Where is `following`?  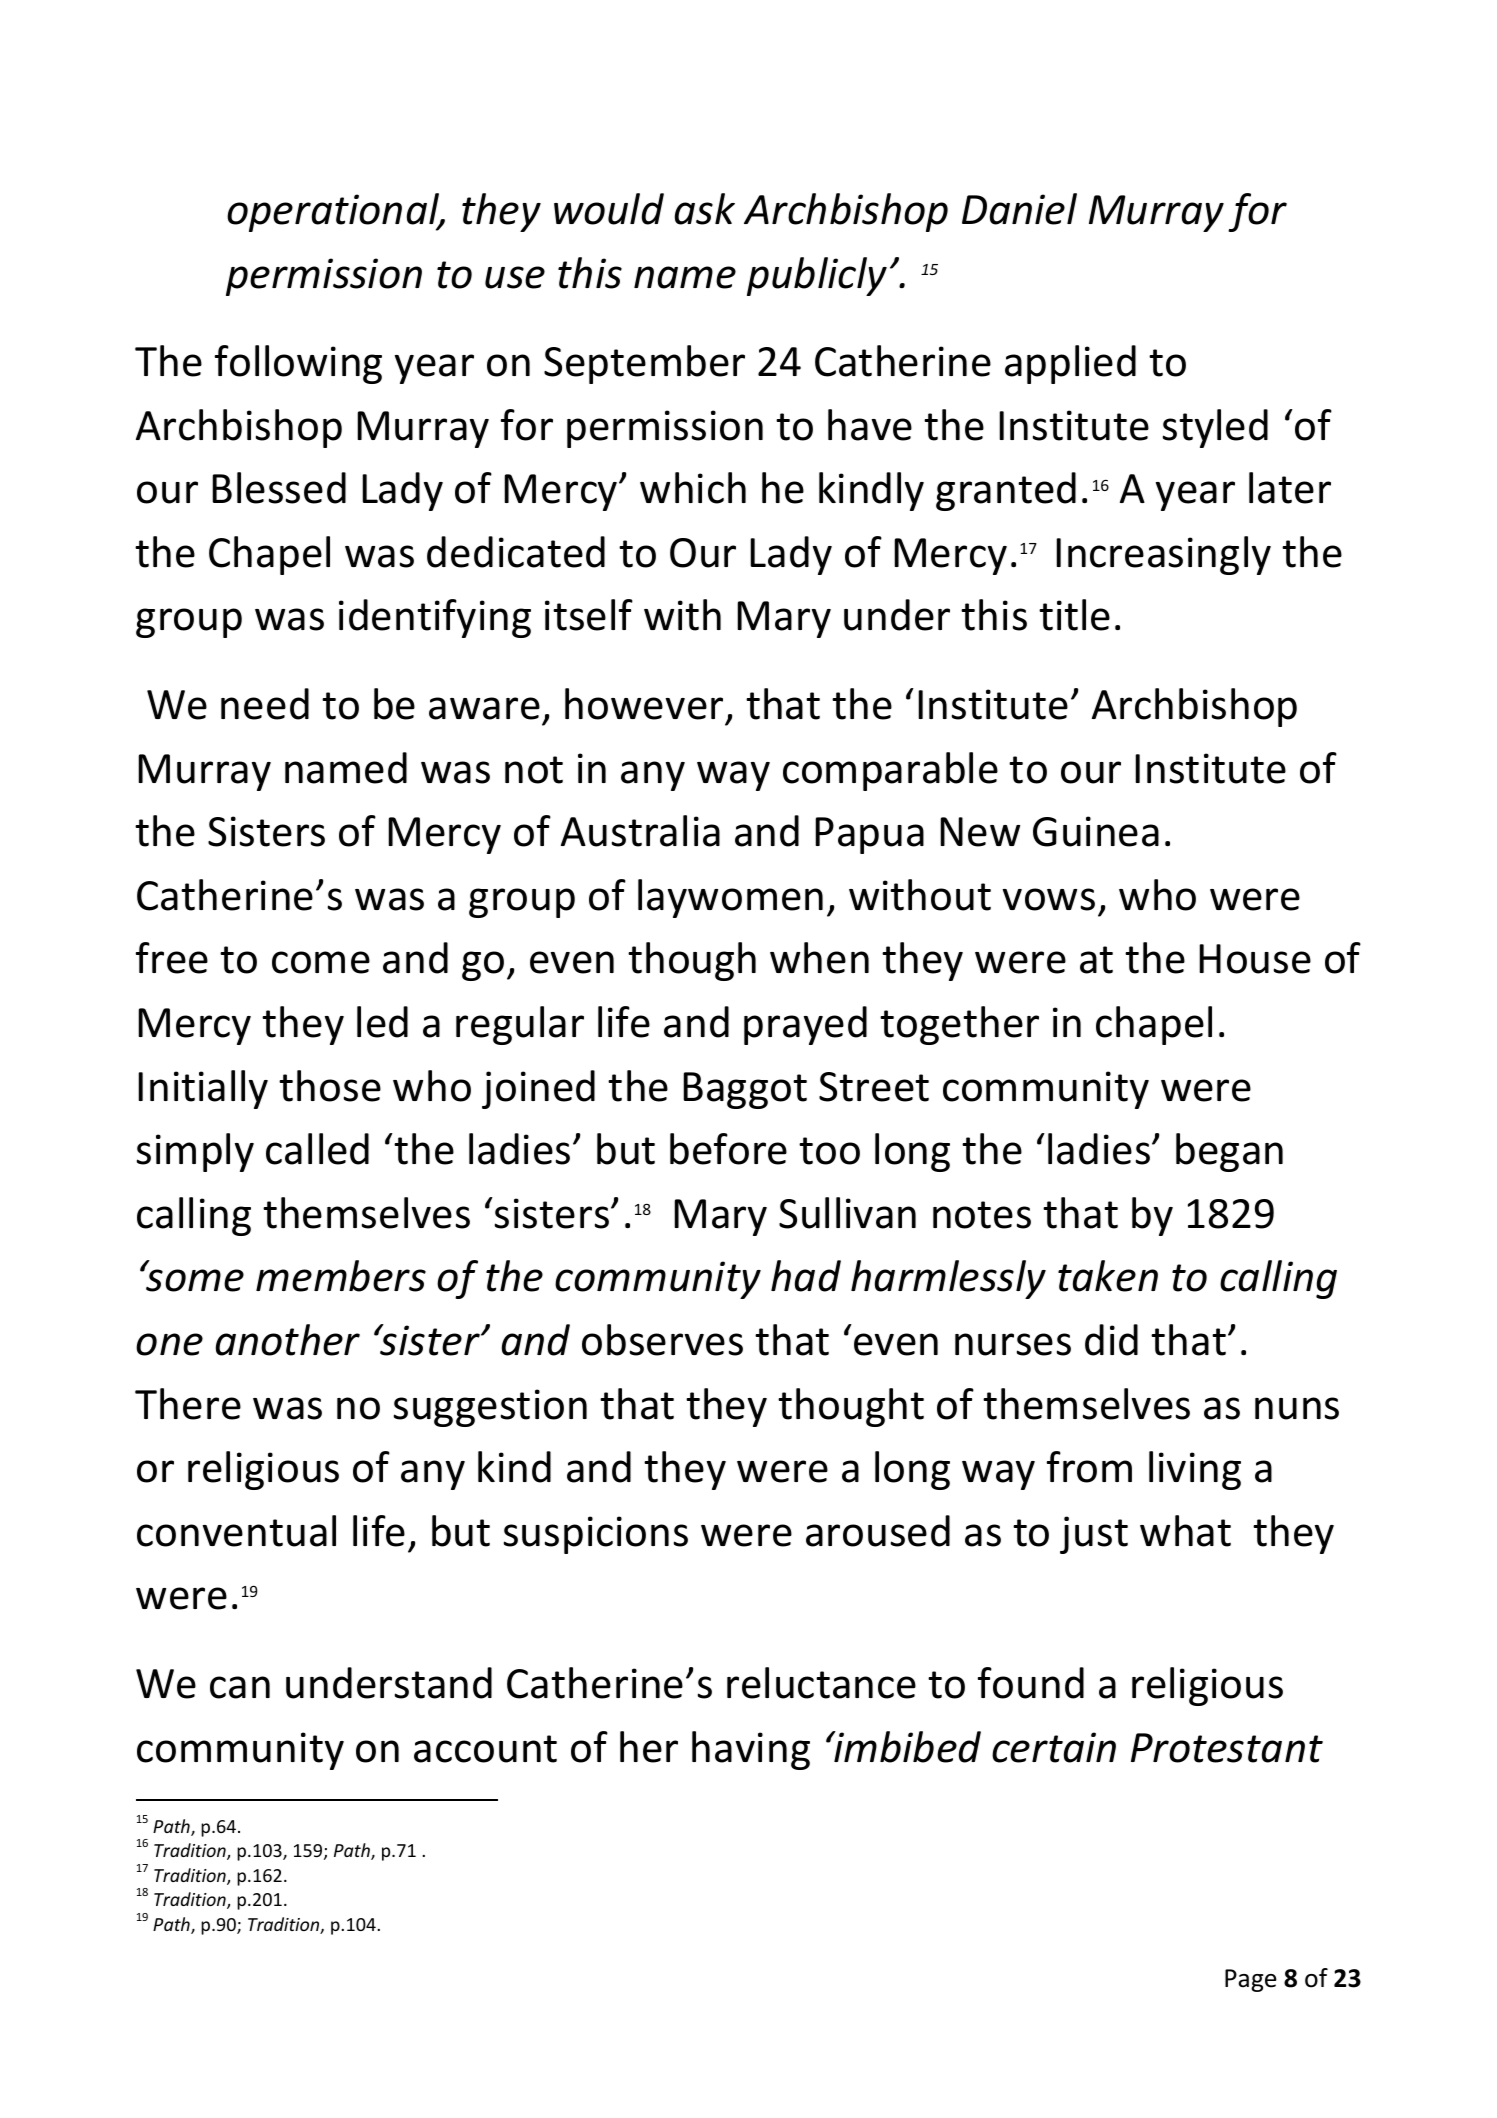 following is located at coordinates (298, 364).
